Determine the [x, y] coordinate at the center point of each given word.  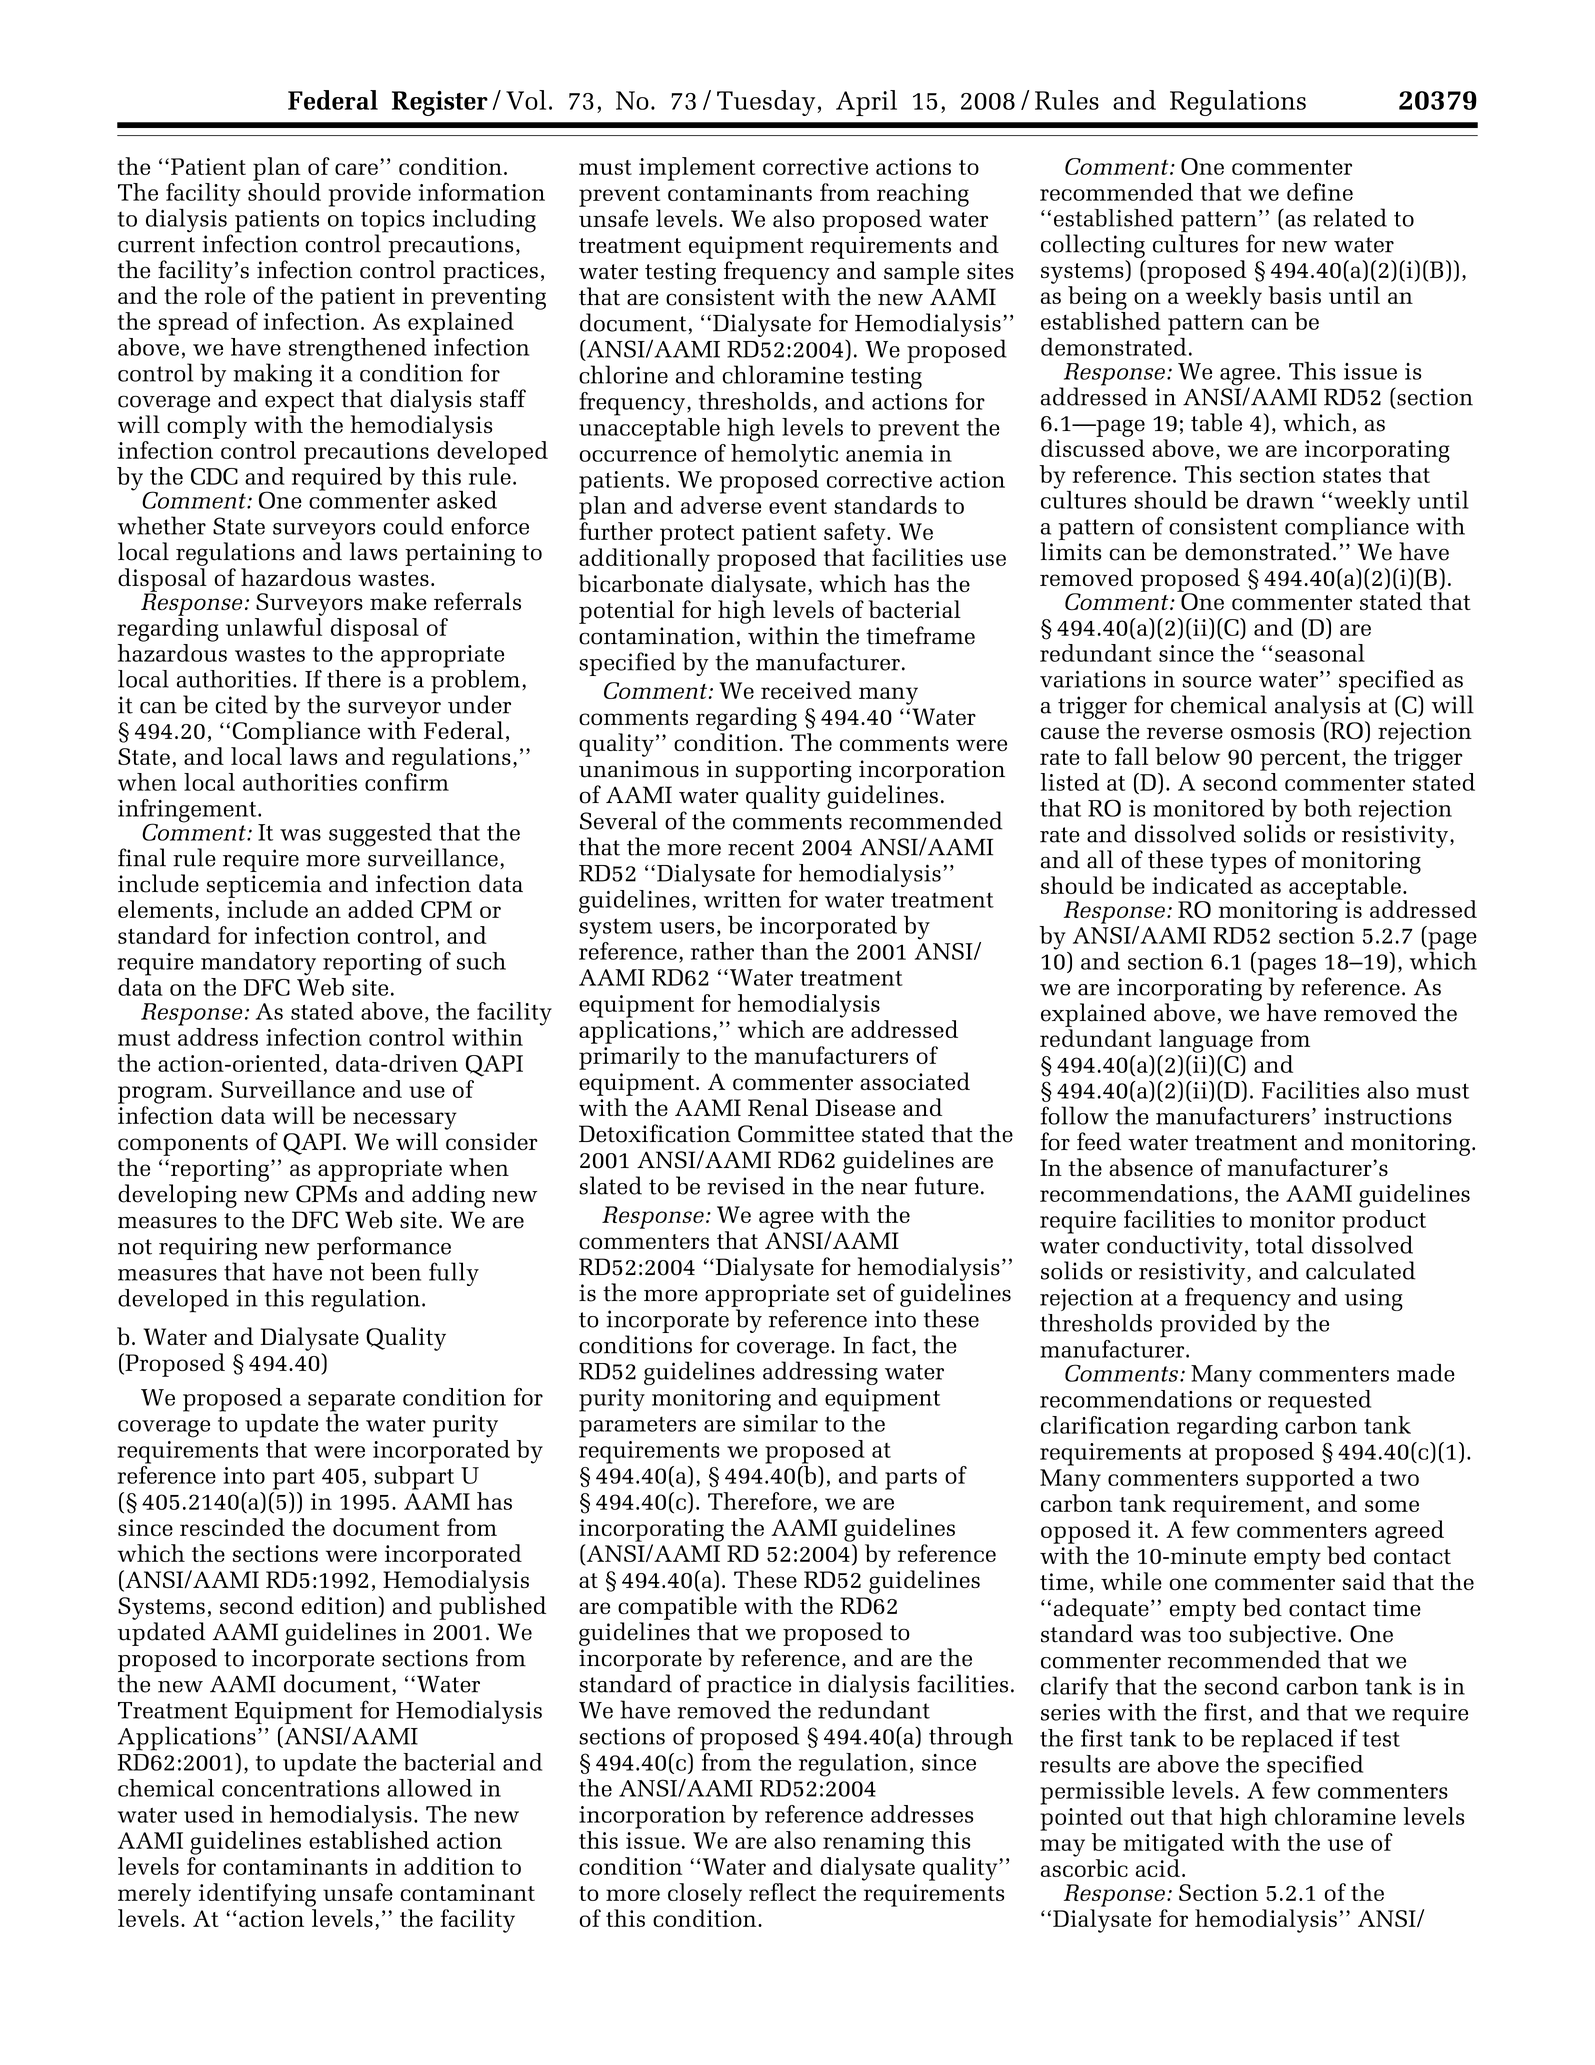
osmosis [1273, 731]
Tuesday [766, 103]
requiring [208, 1248]
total [1279, 1244]
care [356, 169]
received [806, 690]
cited [241, 704]
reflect [782, 1892]
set [851, 1294]
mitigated [1173, 1845]
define [1320, 192]
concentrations [300, 1788]
